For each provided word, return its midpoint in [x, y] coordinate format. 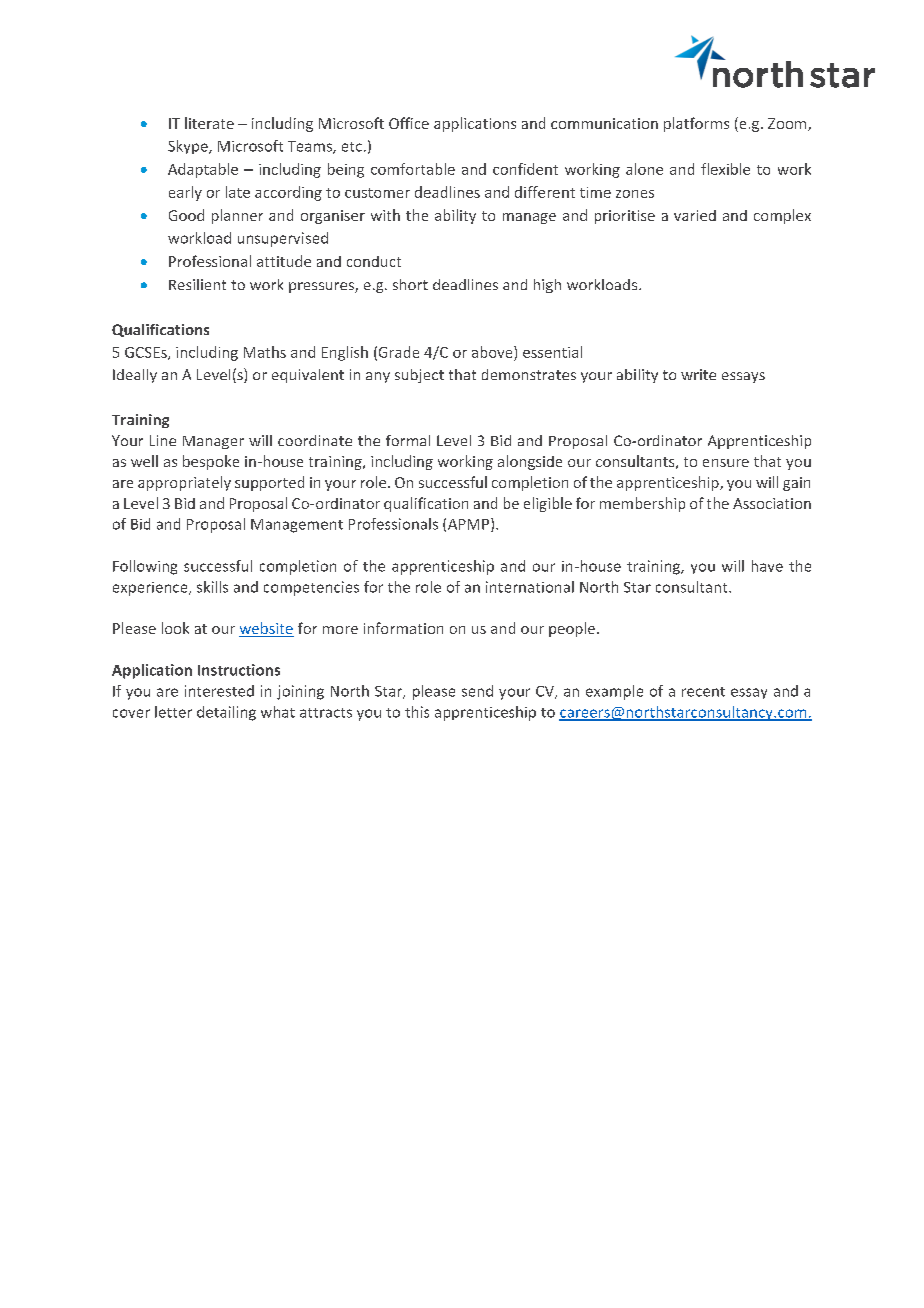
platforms [696, 124]
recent [703, 692]
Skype [189, 147]
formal [408, 440]
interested [219, 691]
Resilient [197, 284]
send [477, 691]
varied [695, 215]
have [767, 566]
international [530, 587]
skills [212, 587]
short [410, 284]
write [698, 374]
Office [409, 123]
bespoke [211, 462]
